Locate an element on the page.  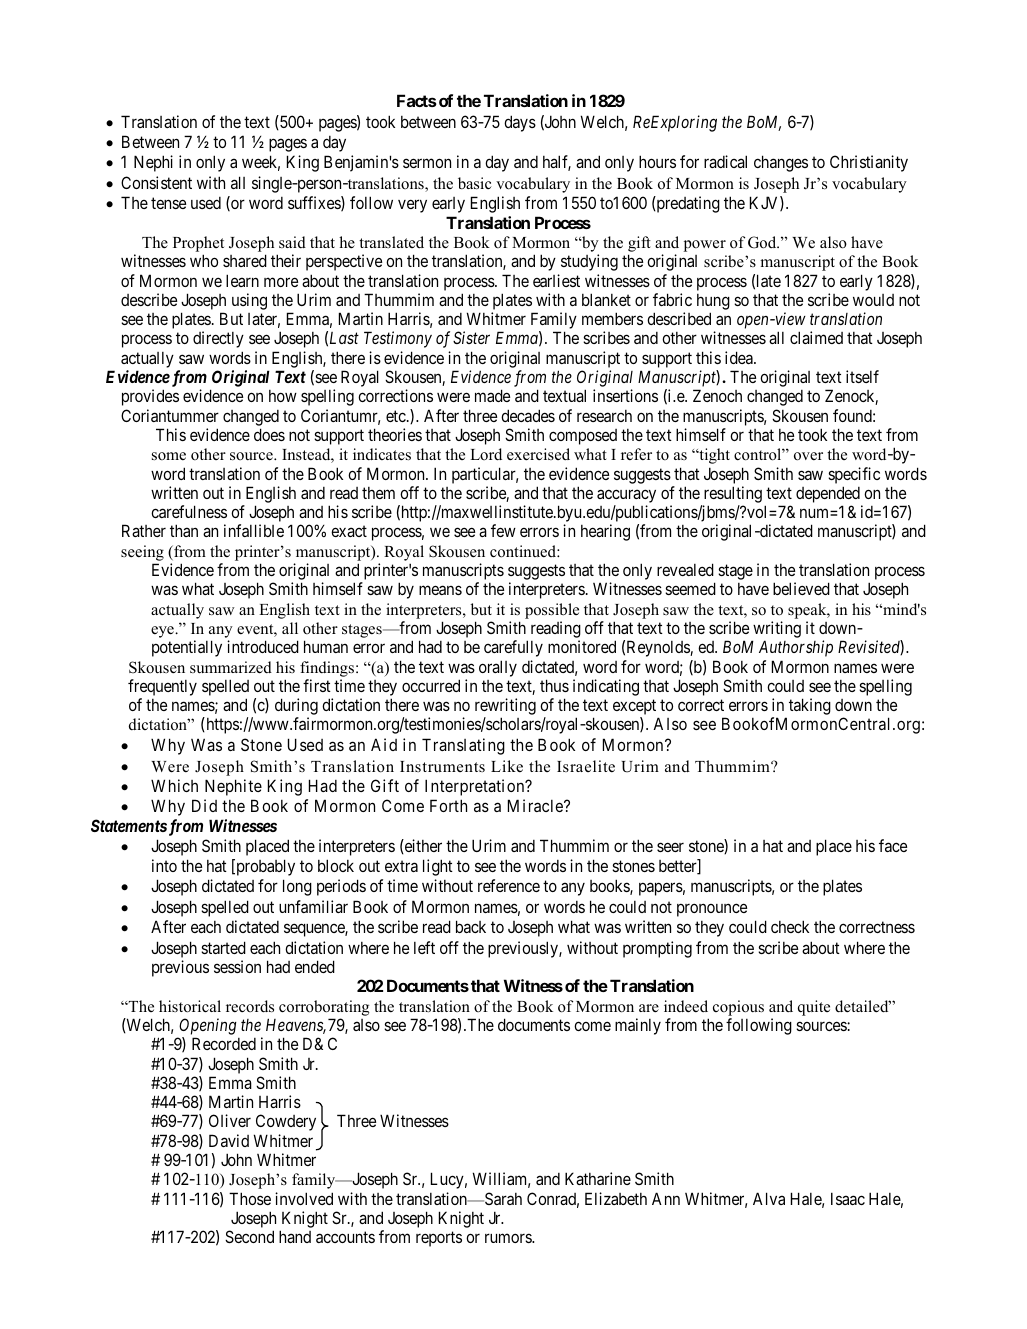
Authorship is located at coordinates (796, 648).
